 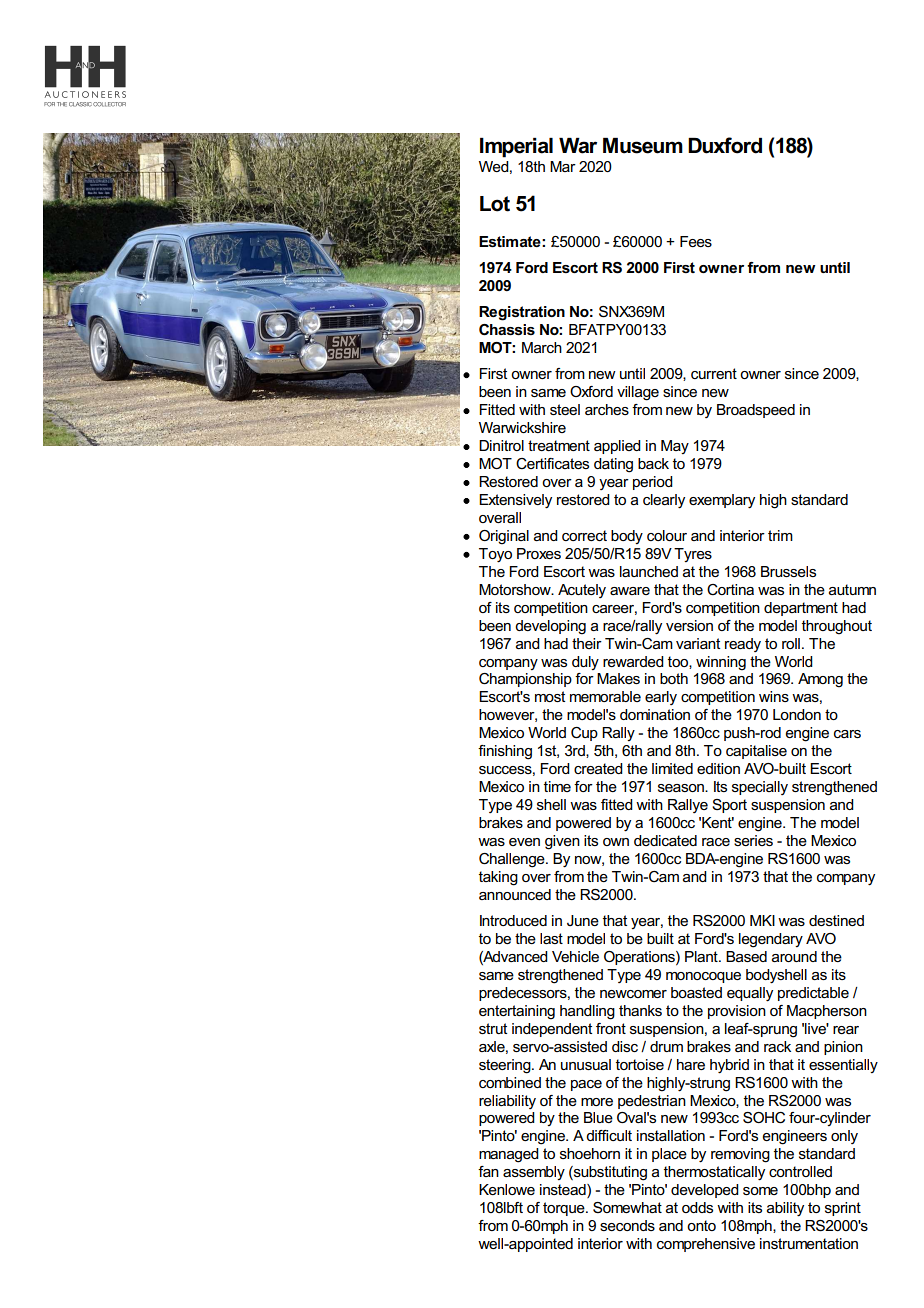 What do you see at coordinates (697, 1207) in the page?
I see `odds` at bounding box center [697, 1207].
